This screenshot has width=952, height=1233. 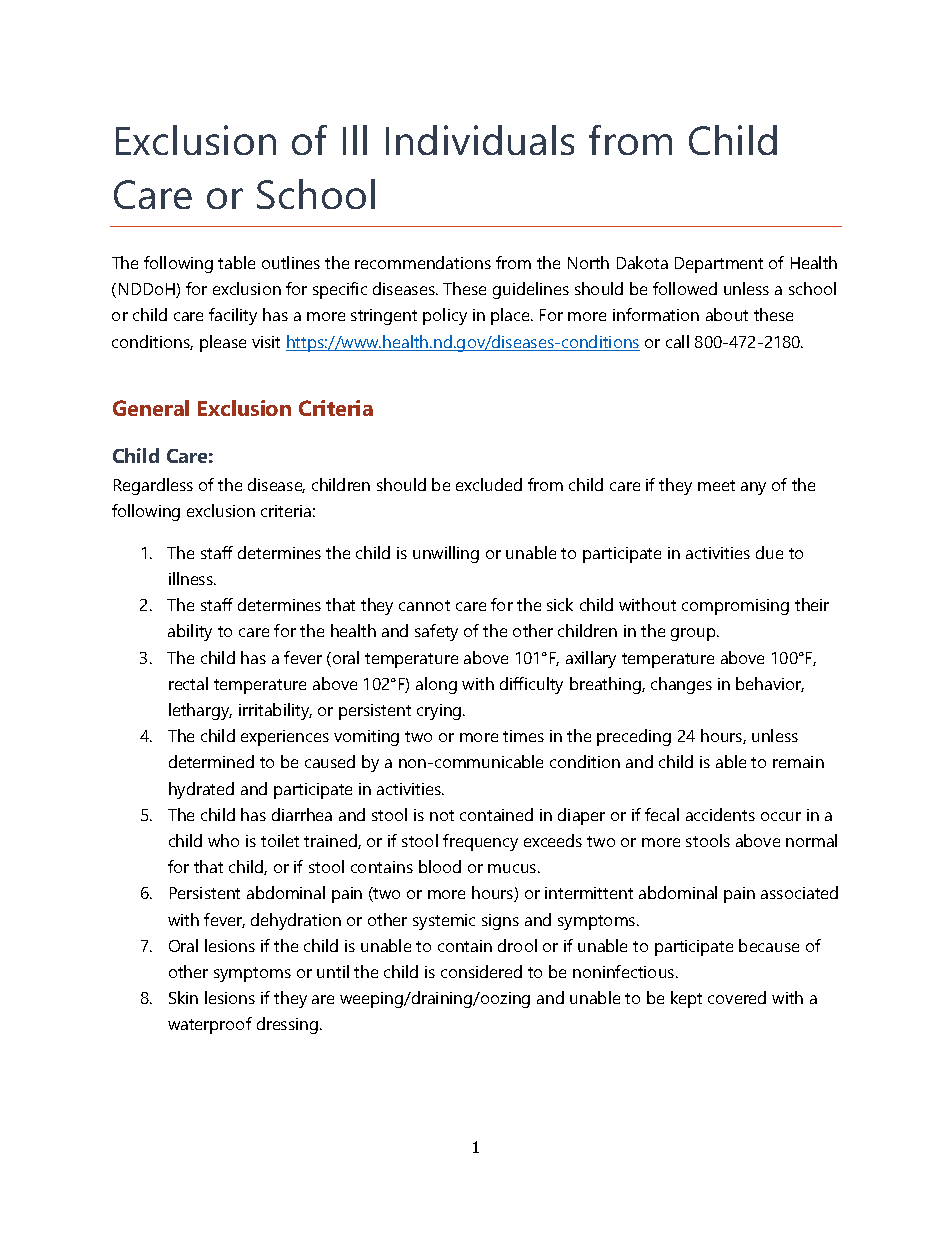 What do you see at coordinates (291, 262) in the screenshot?
I see `outlines` at bounding box center [291, 262].
